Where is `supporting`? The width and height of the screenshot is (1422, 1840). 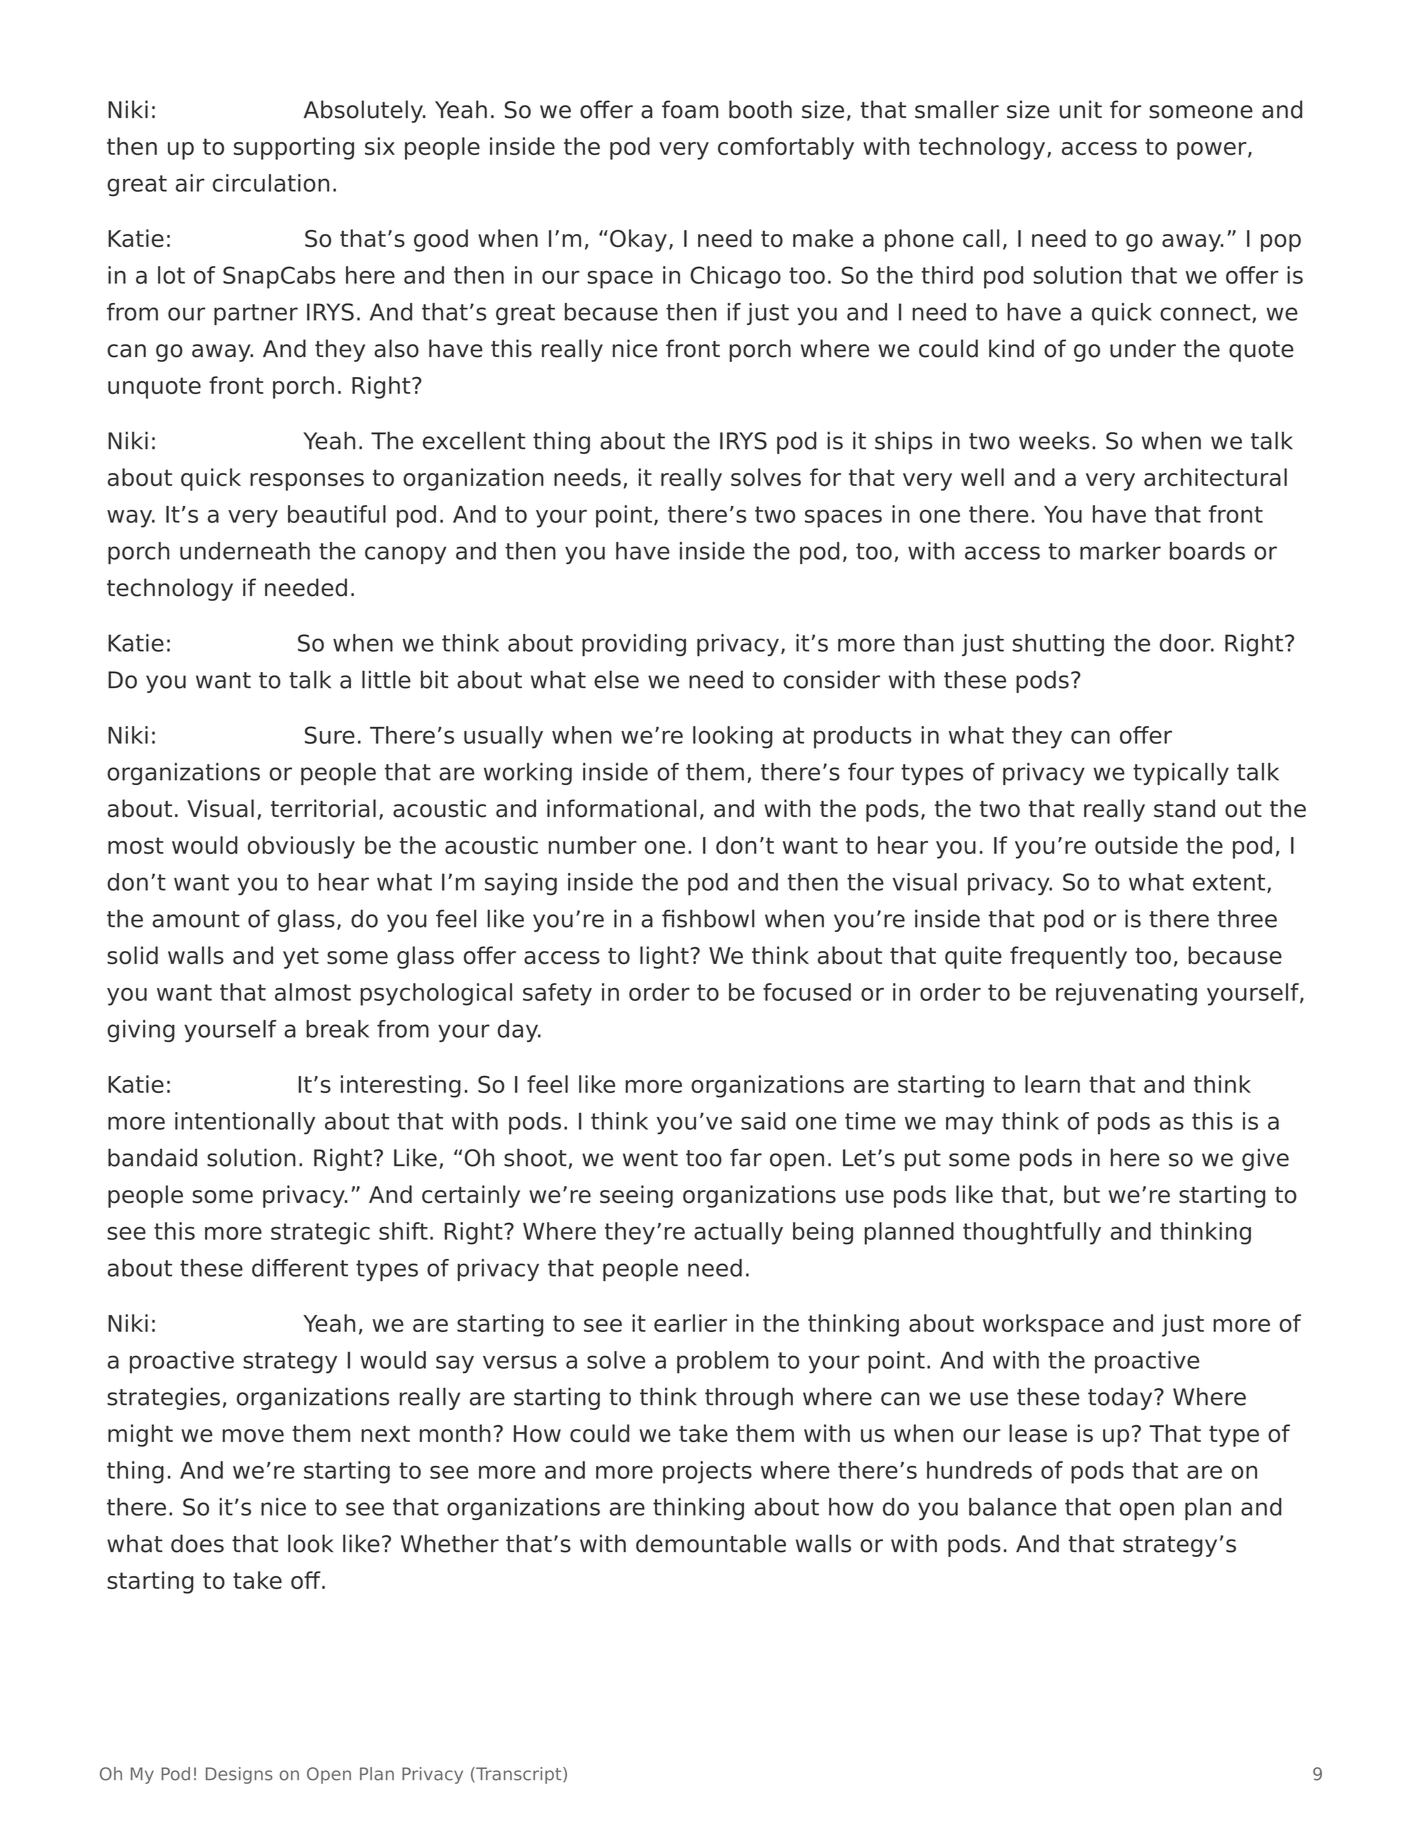
supporting is located at coordinates (294, 148).
